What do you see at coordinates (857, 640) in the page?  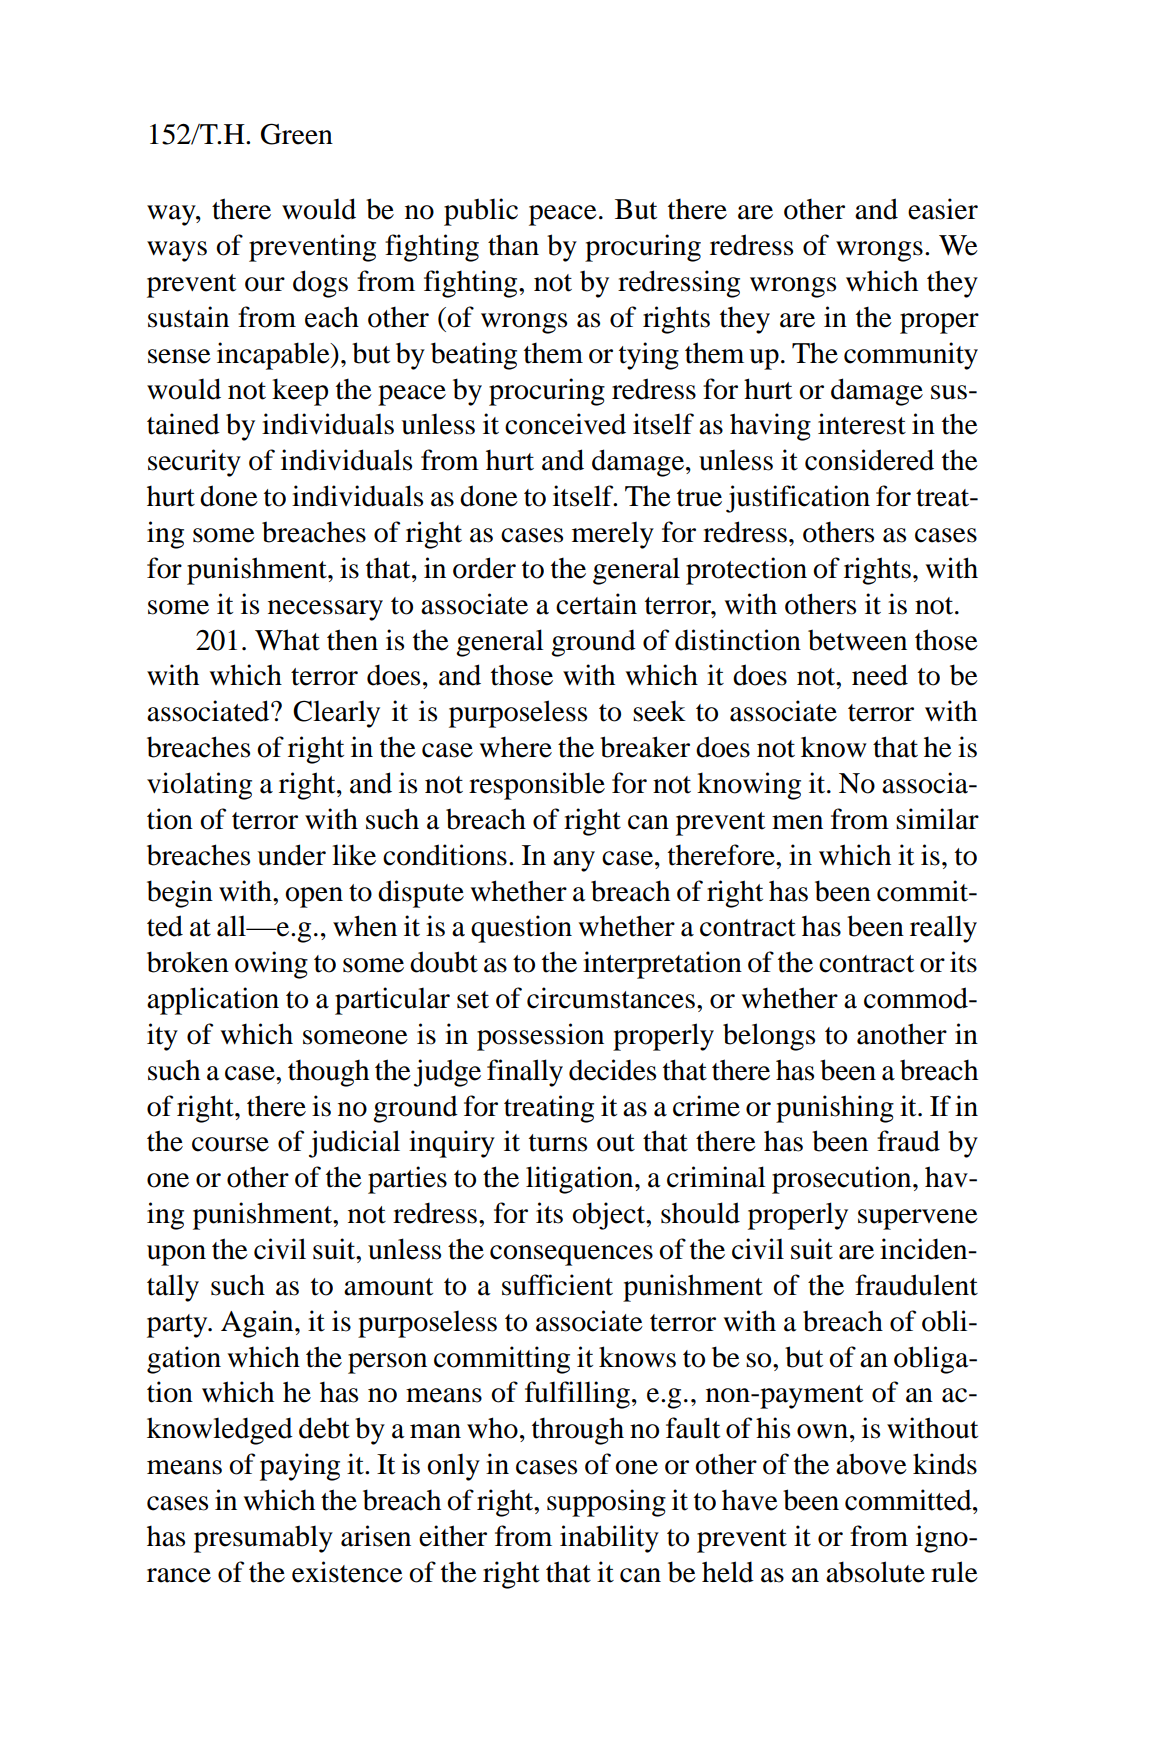 I see `between` at bounding box center [857, 640].
